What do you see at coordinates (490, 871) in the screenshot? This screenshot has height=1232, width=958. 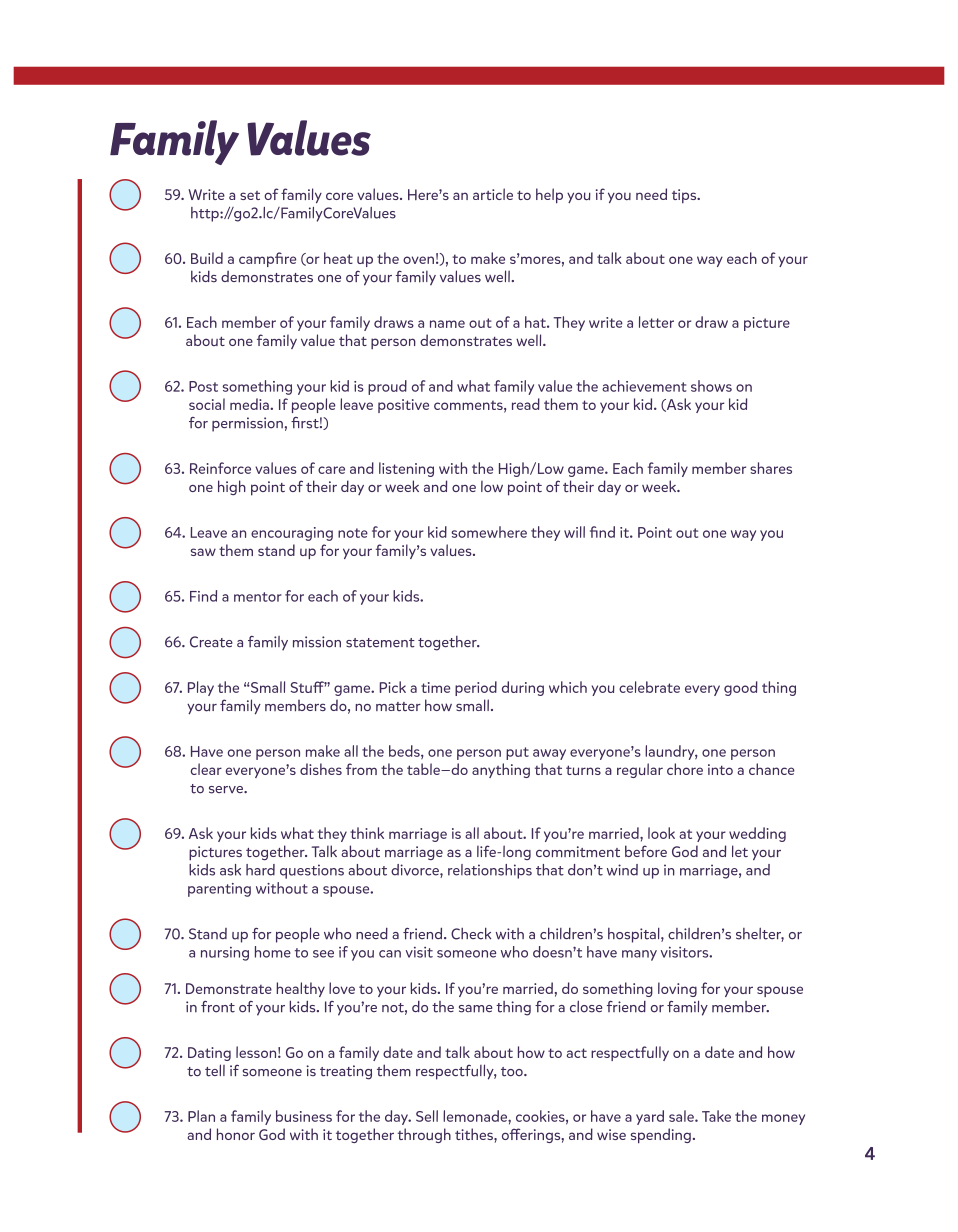 I see `relationships` at bounding box center [490, 871].
